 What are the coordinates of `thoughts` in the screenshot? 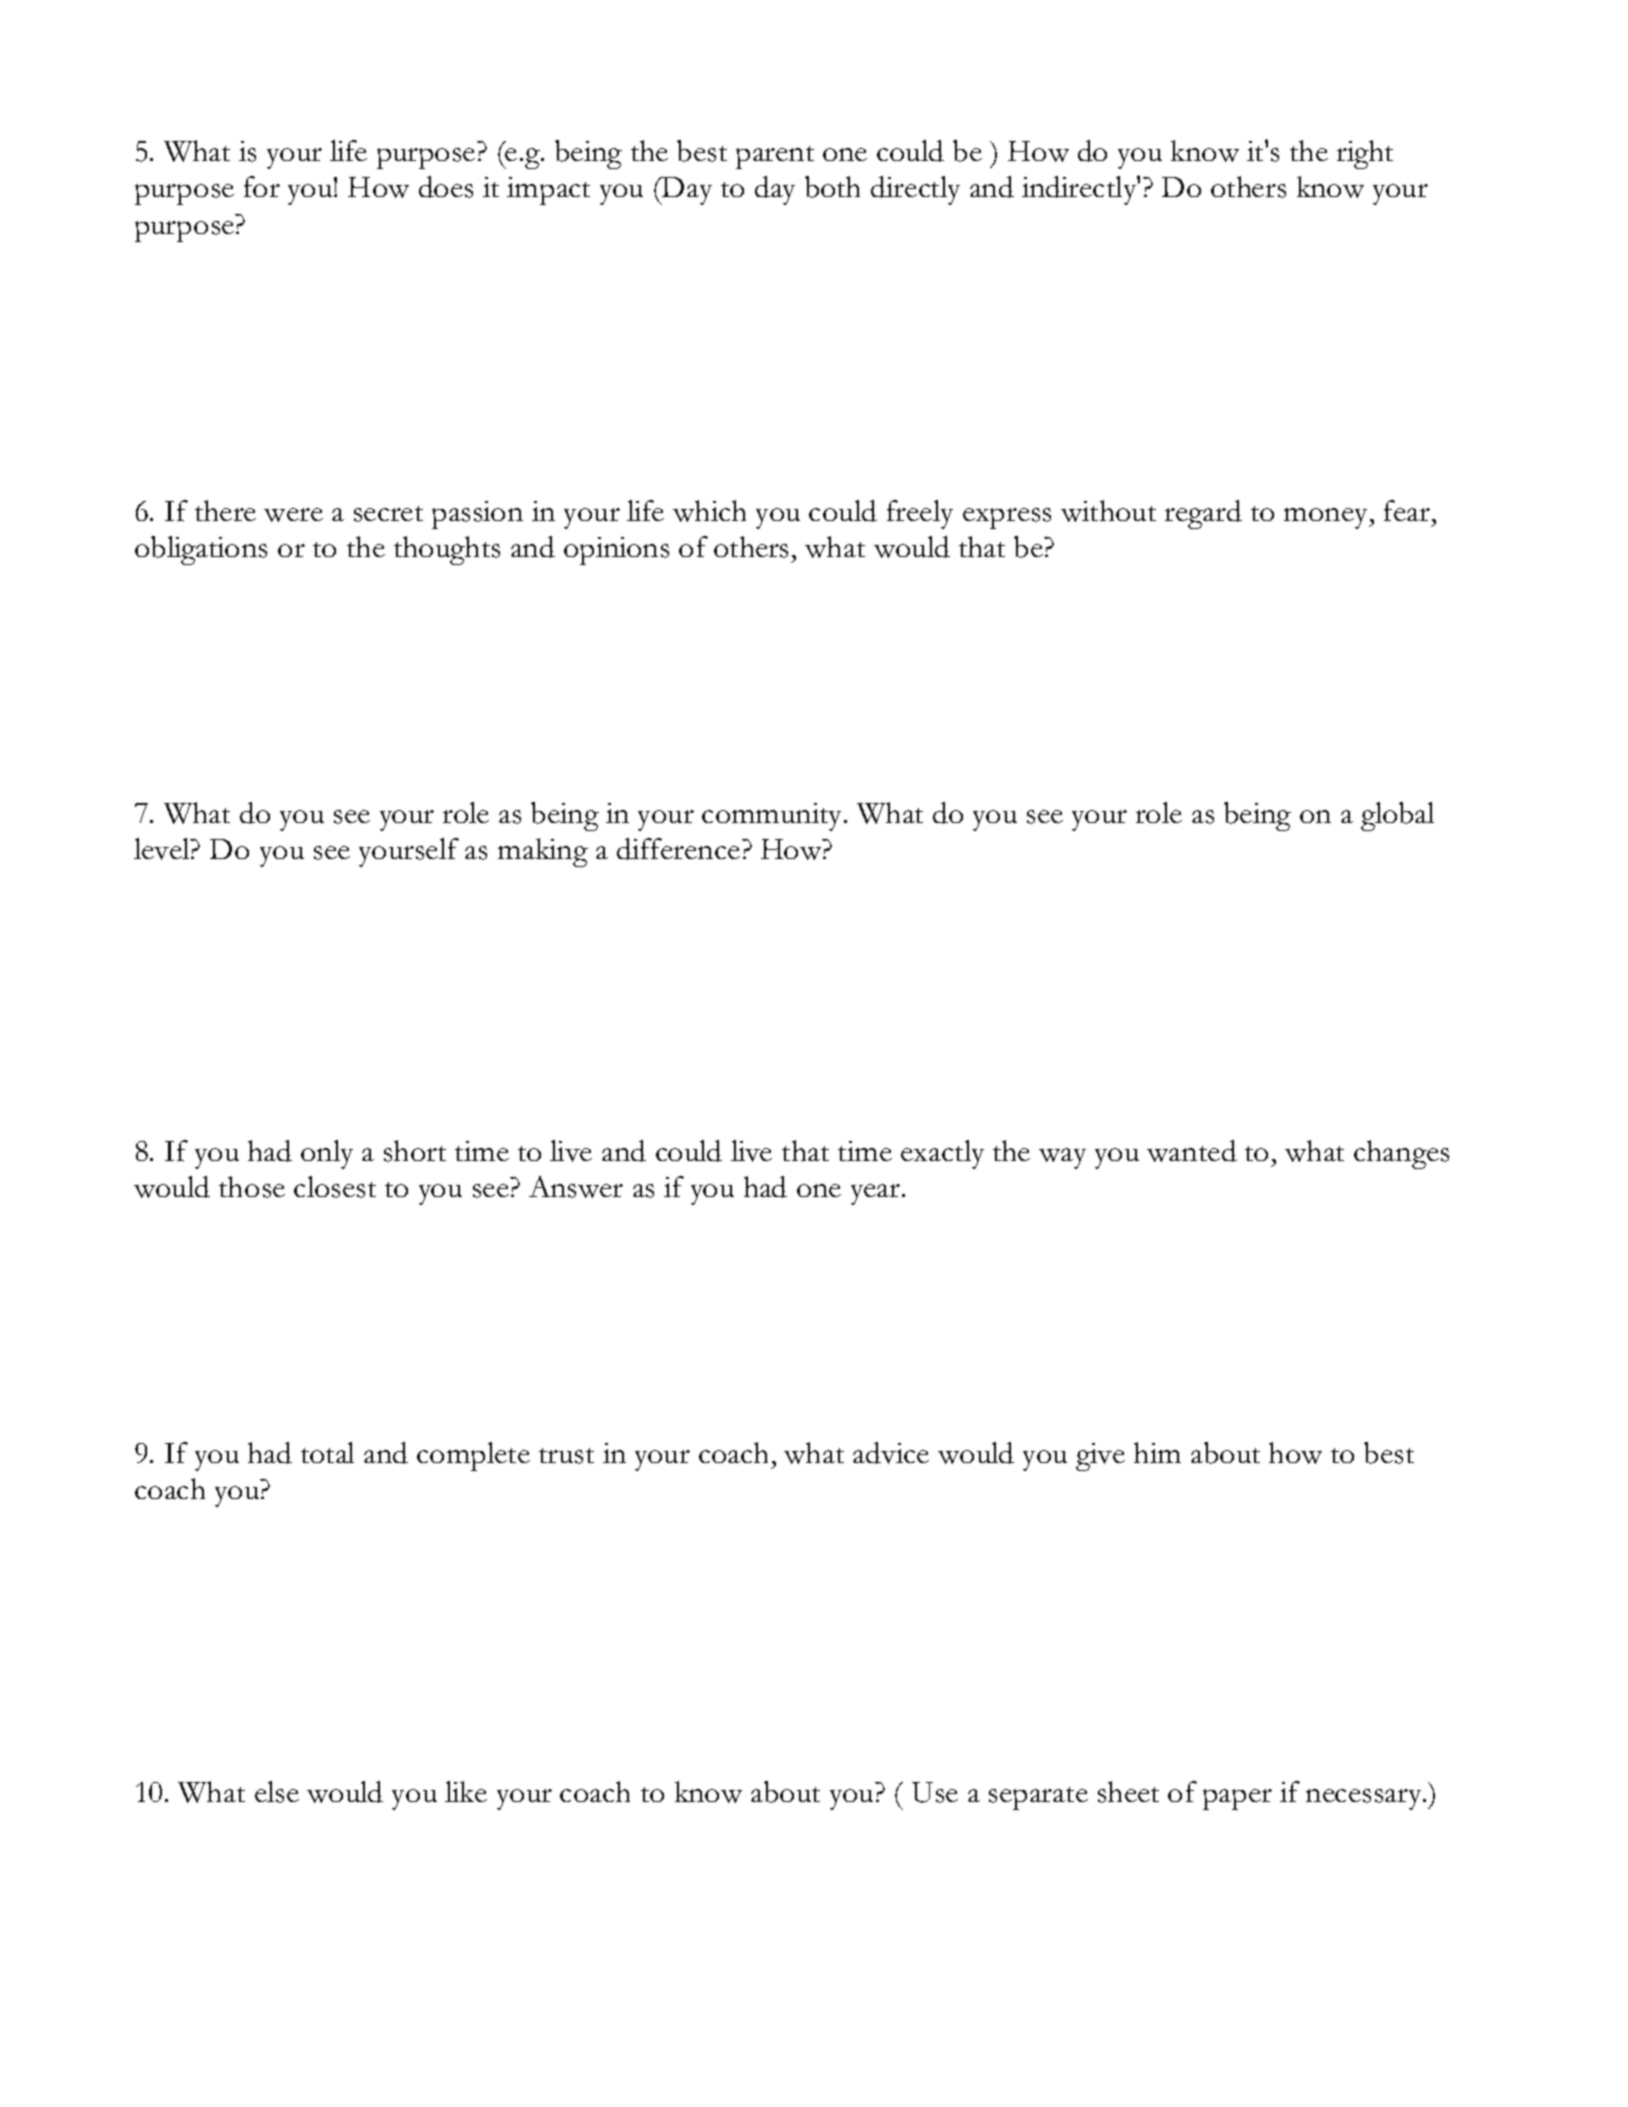 It's located at (447, 550).
